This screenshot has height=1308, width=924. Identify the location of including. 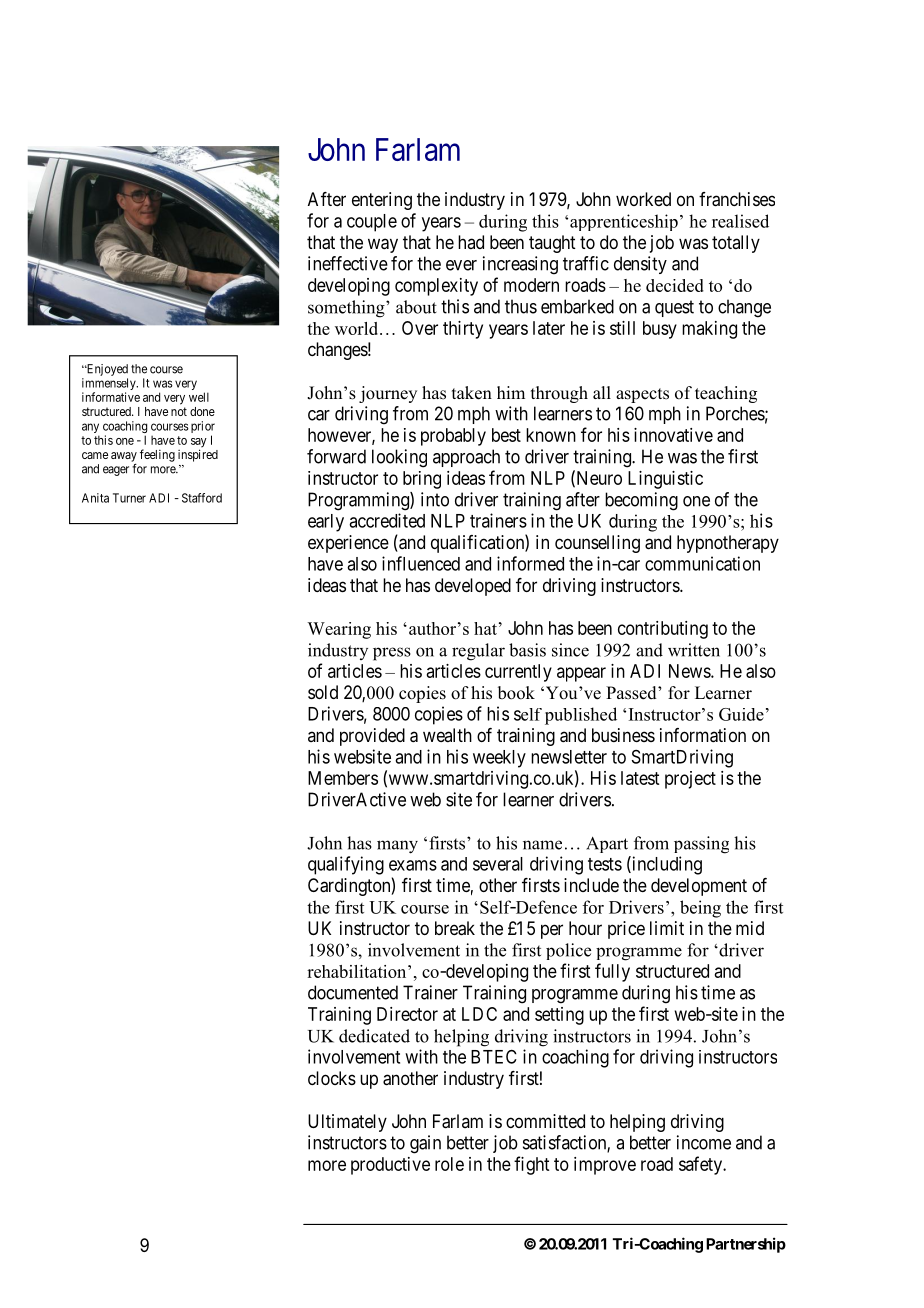
(666, 865).
